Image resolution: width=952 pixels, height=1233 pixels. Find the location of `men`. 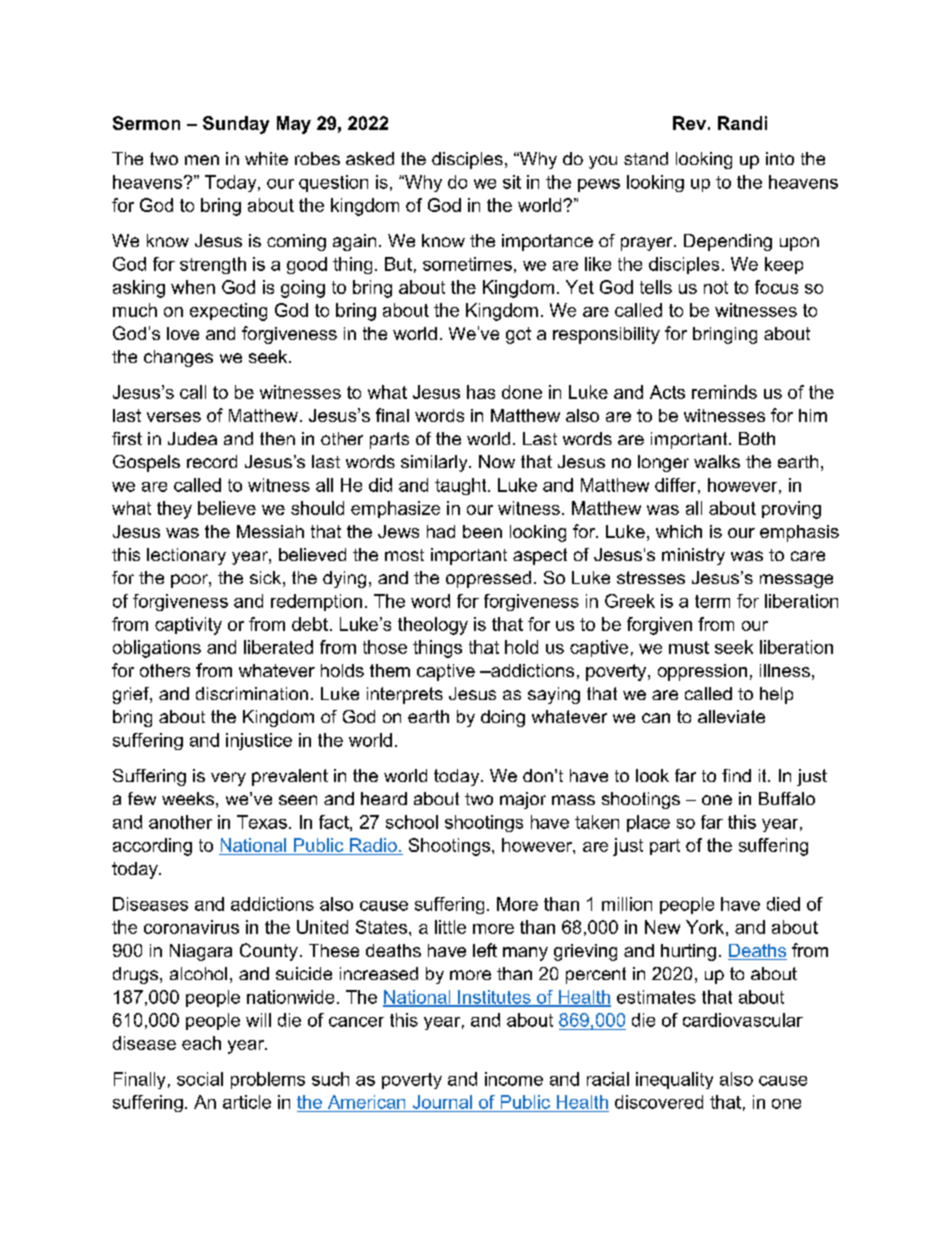

men is located at coordinates (202, 160).
